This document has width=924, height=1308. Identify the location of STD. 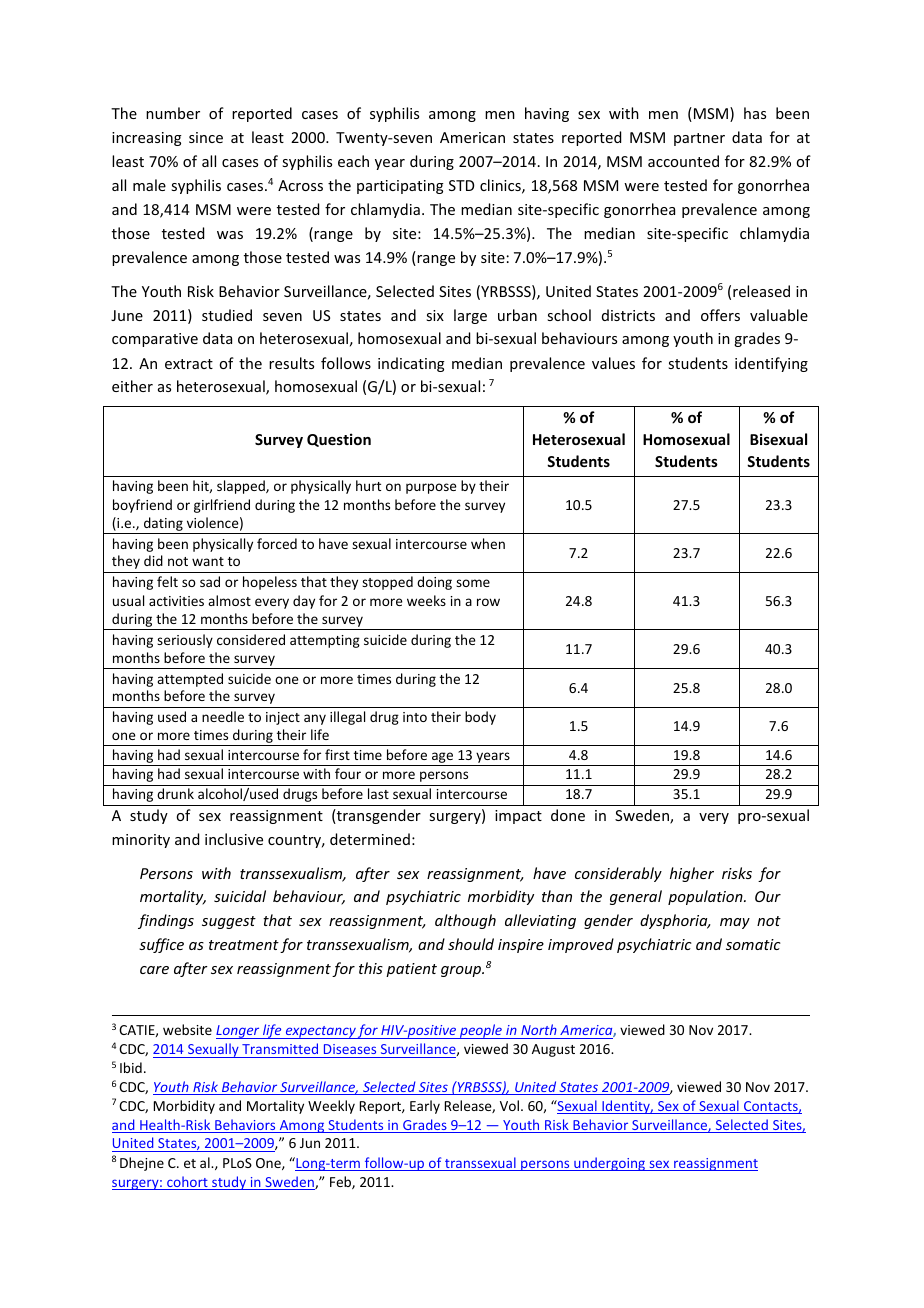
(461, 185).
